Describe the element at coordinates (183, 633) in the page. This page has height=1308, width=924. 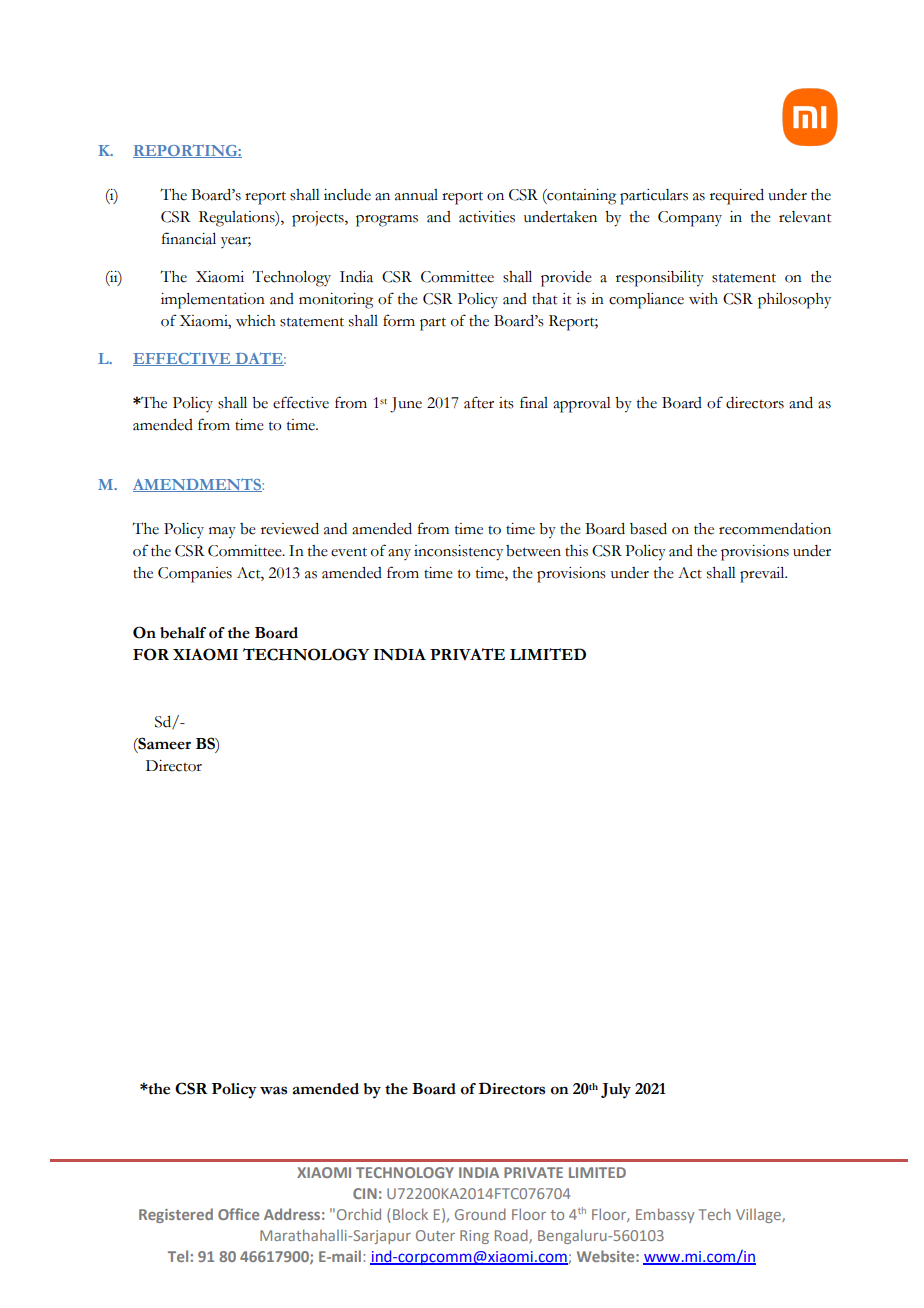
I see `behalf` at that location.
